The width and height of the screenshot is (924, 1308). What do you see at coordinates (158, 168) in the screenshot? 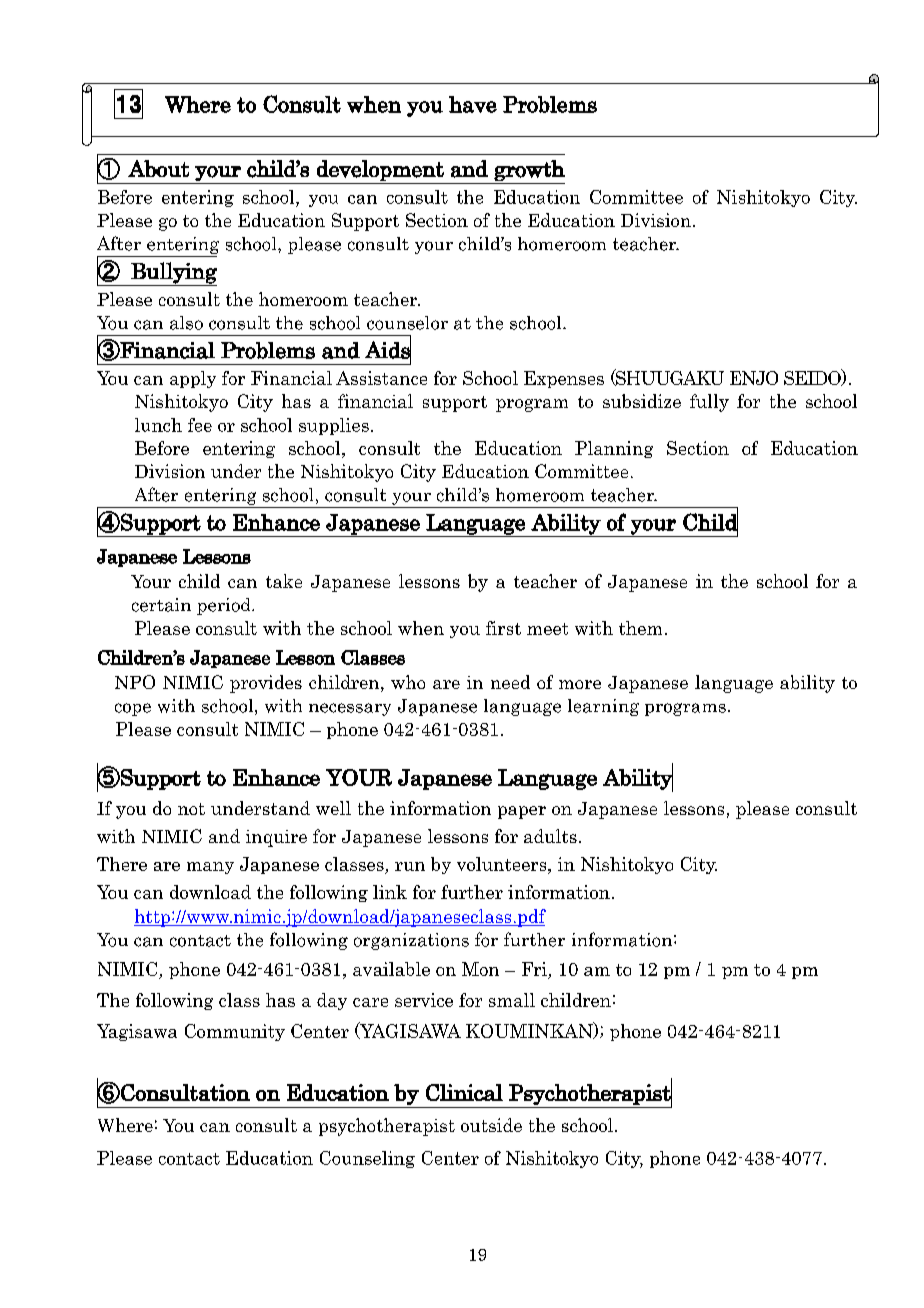
I see `About` at bounding box center [158, 168].
